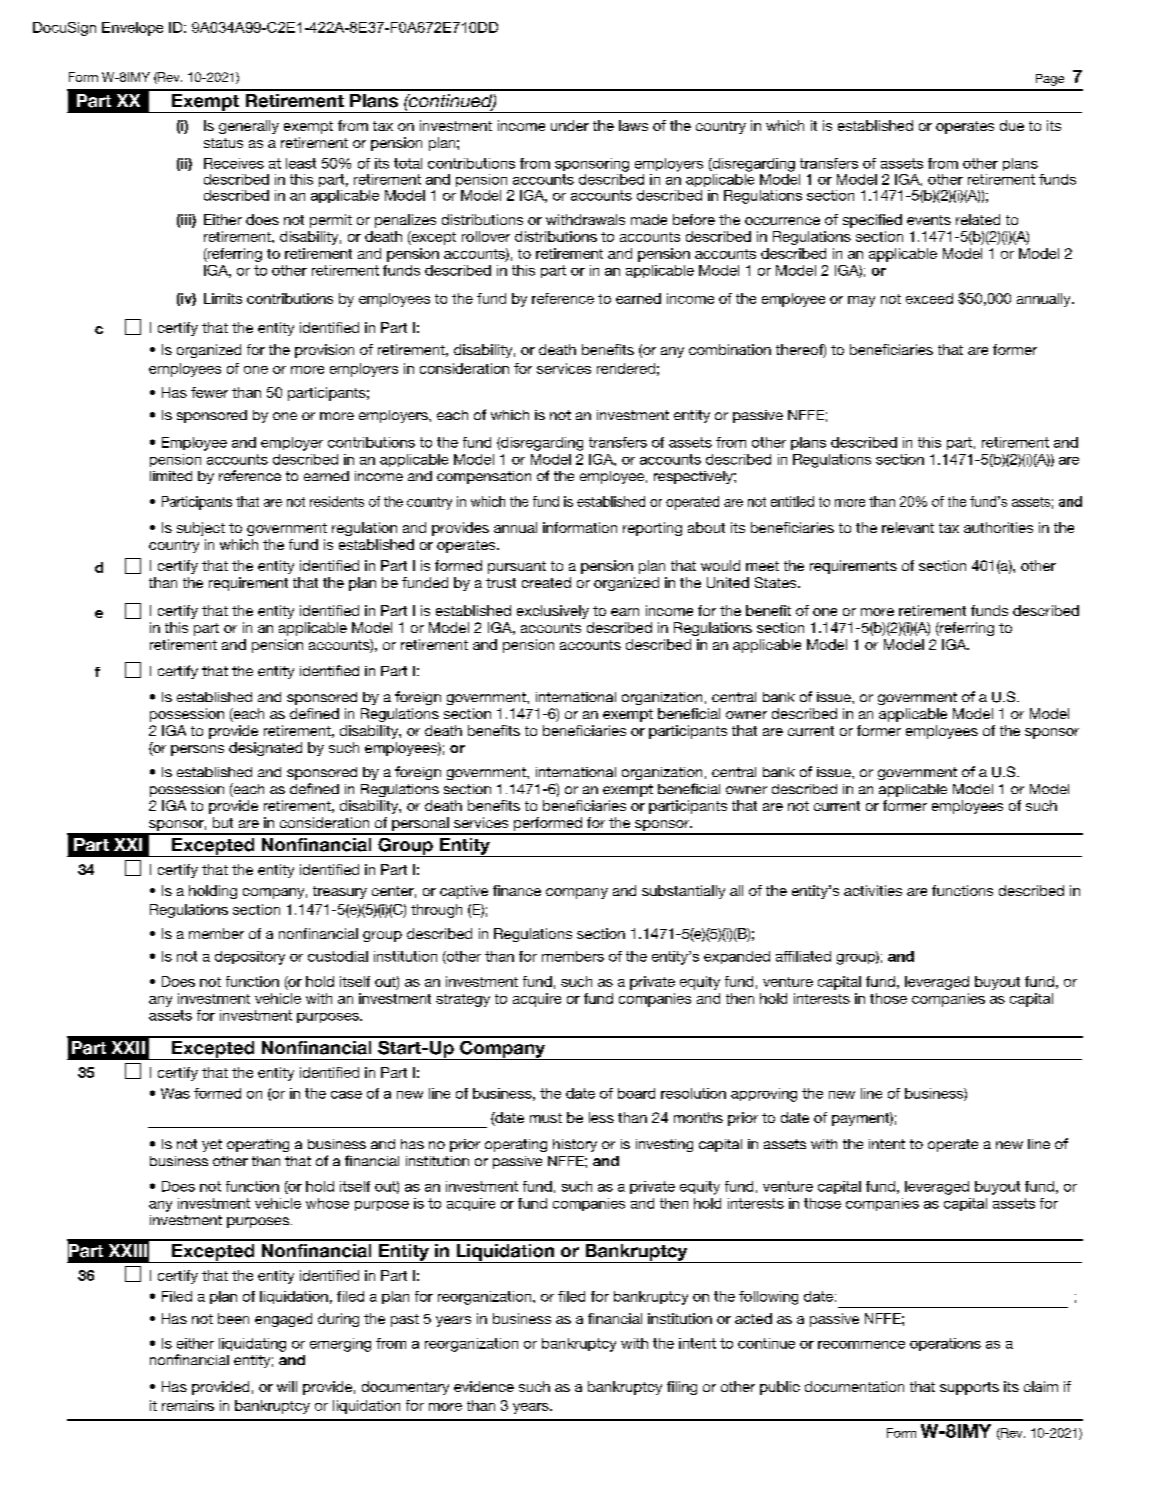  What do you see at coordinates (682, 1388) in the image?
I see `filing` at bounding box center [682, 1388].
